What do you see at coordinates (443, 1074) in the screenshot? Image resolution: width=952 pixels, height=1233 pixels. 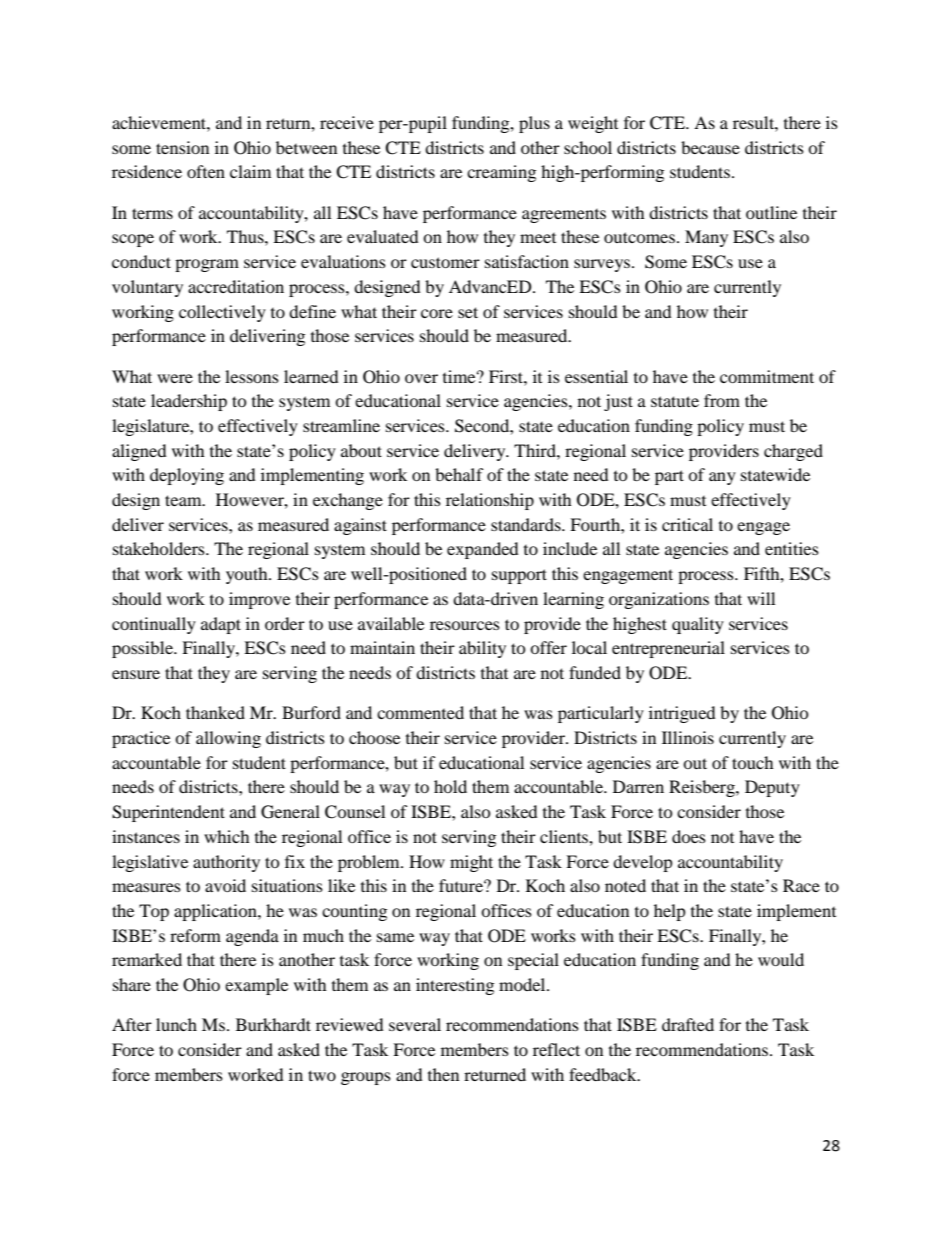 I see `then` at bounding box center [443, 1074].
